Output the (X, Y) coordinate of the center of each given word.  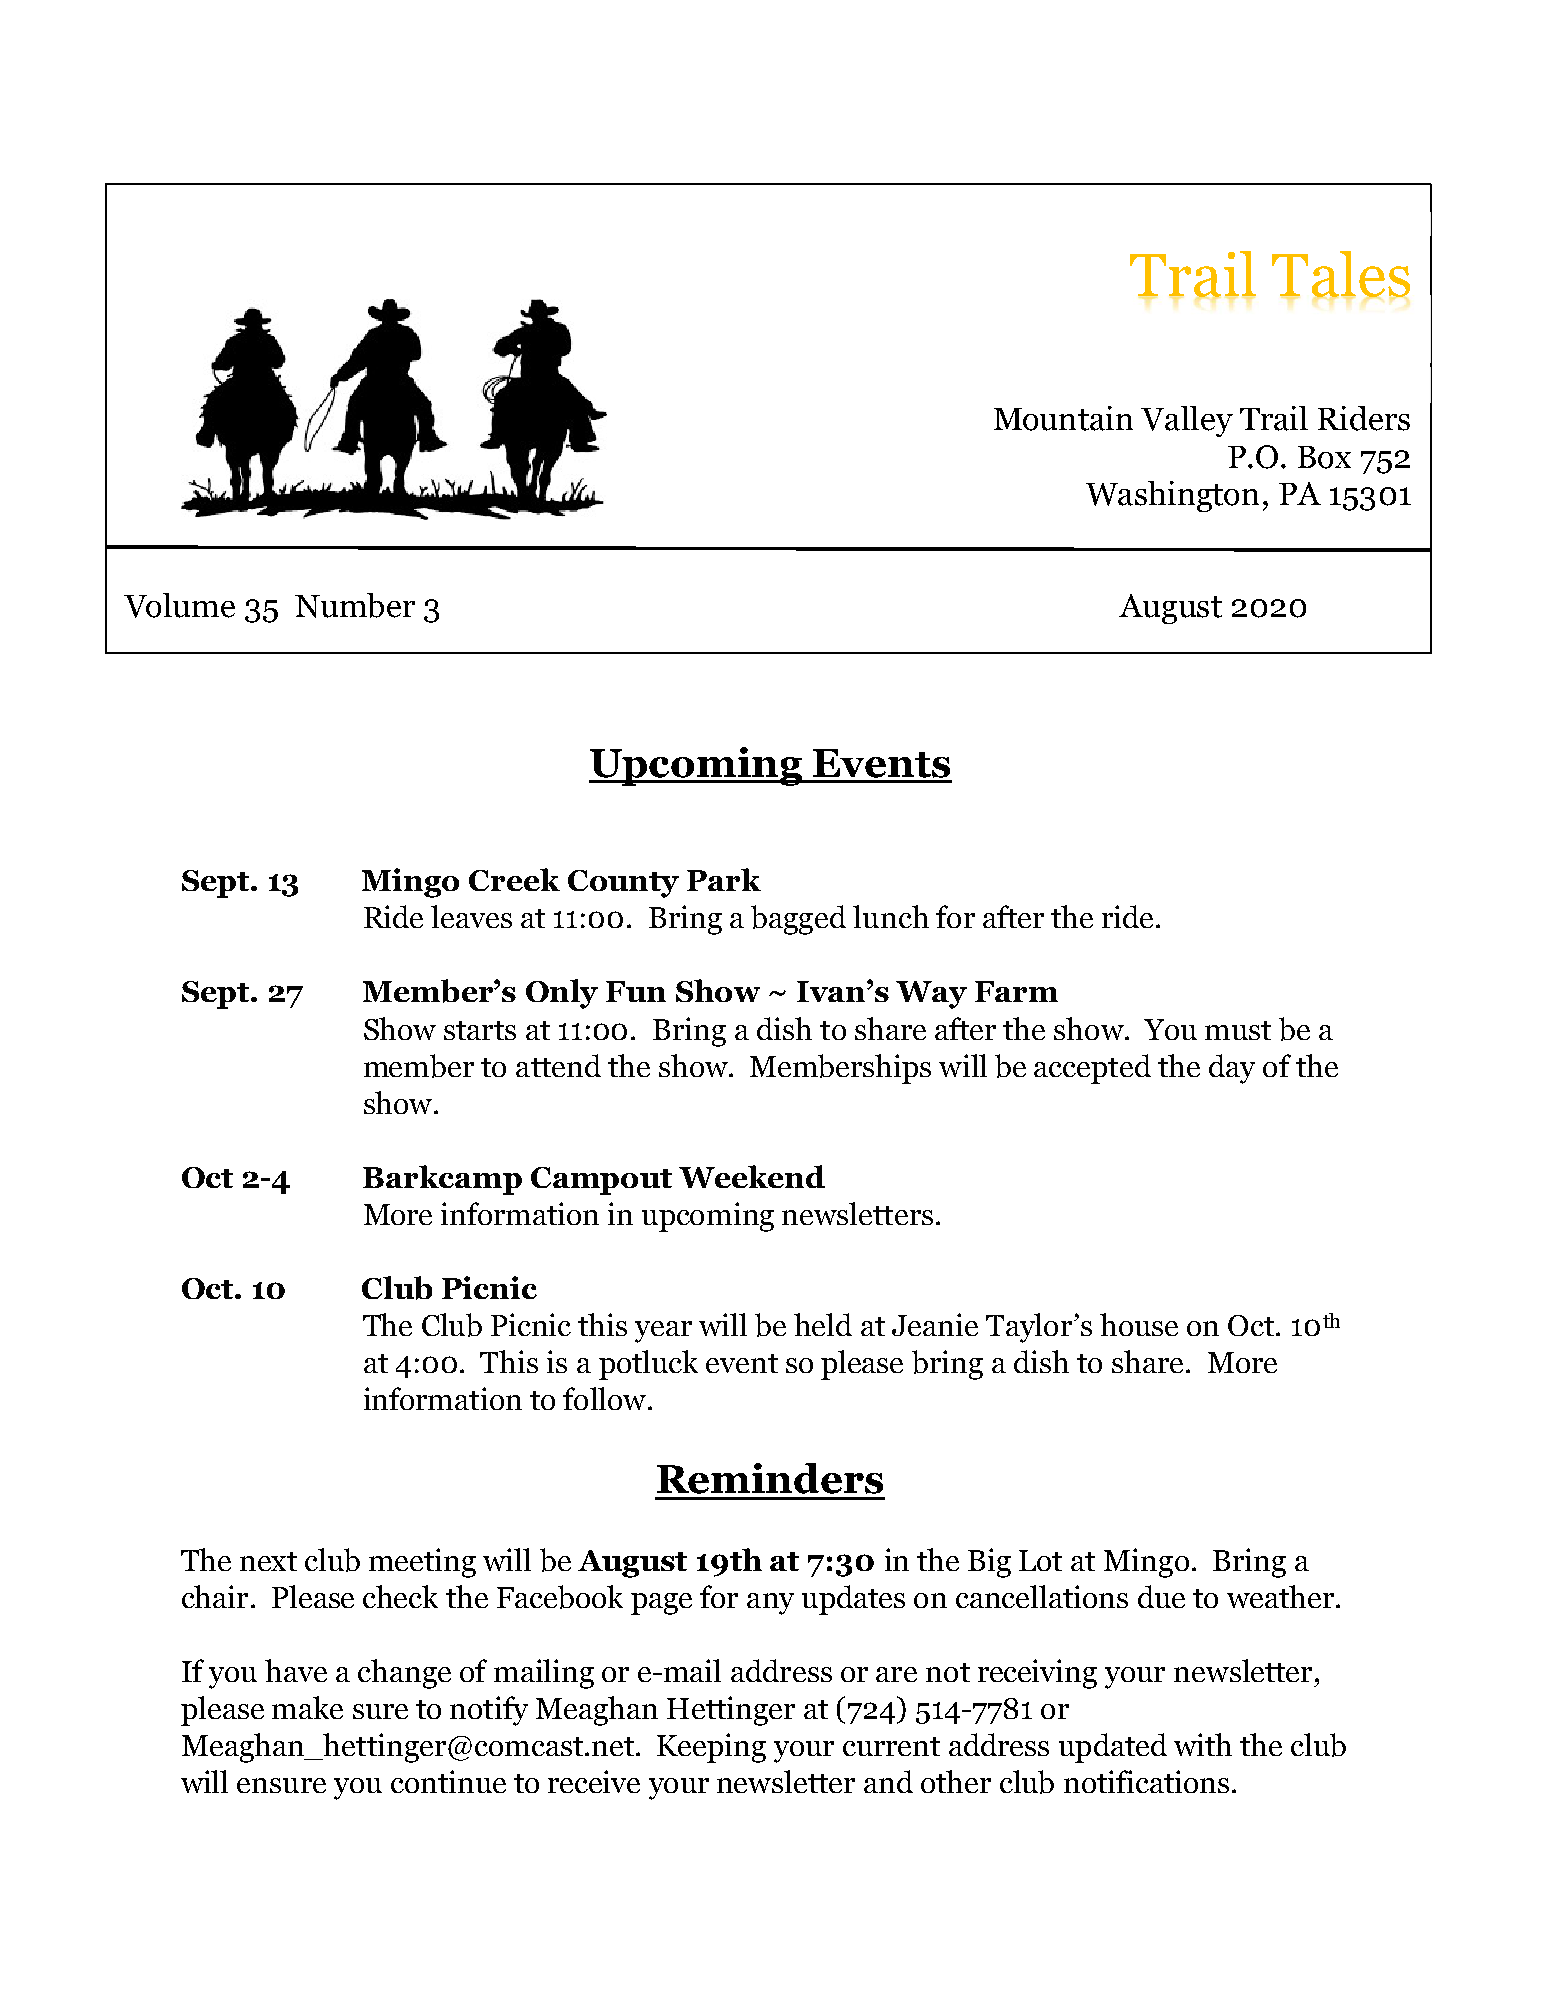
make (307, 1707)
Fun (636, 991)
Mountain (1063, 418)
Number (355, 605)
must (1238, 1030)
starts (480, 1030)
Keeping (711, 1748)
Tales (1341, 275)
